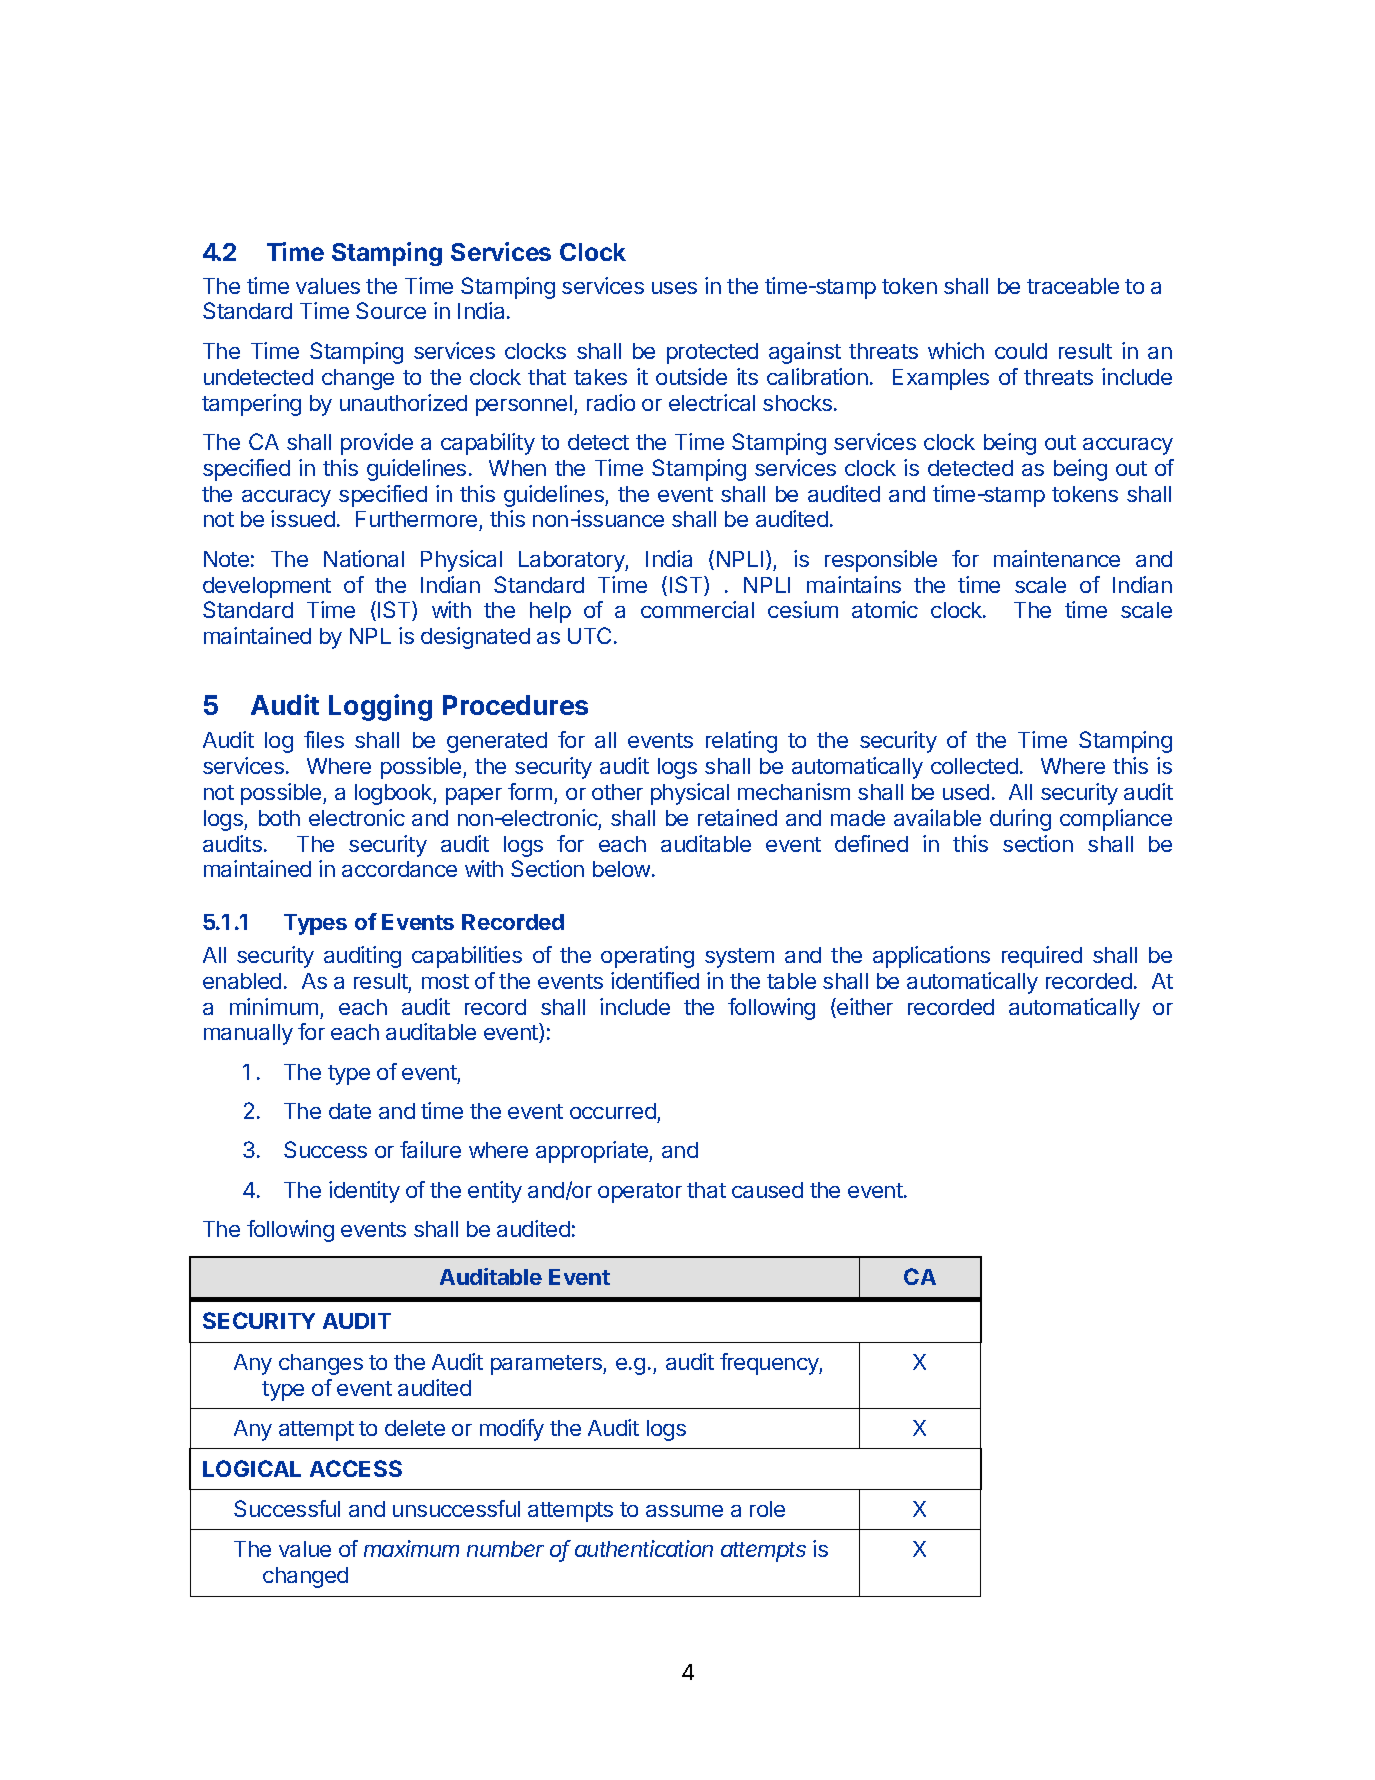 This screenshot has width=1375, height=1780. I want to click on ACCESS, so click(356, 1468).
